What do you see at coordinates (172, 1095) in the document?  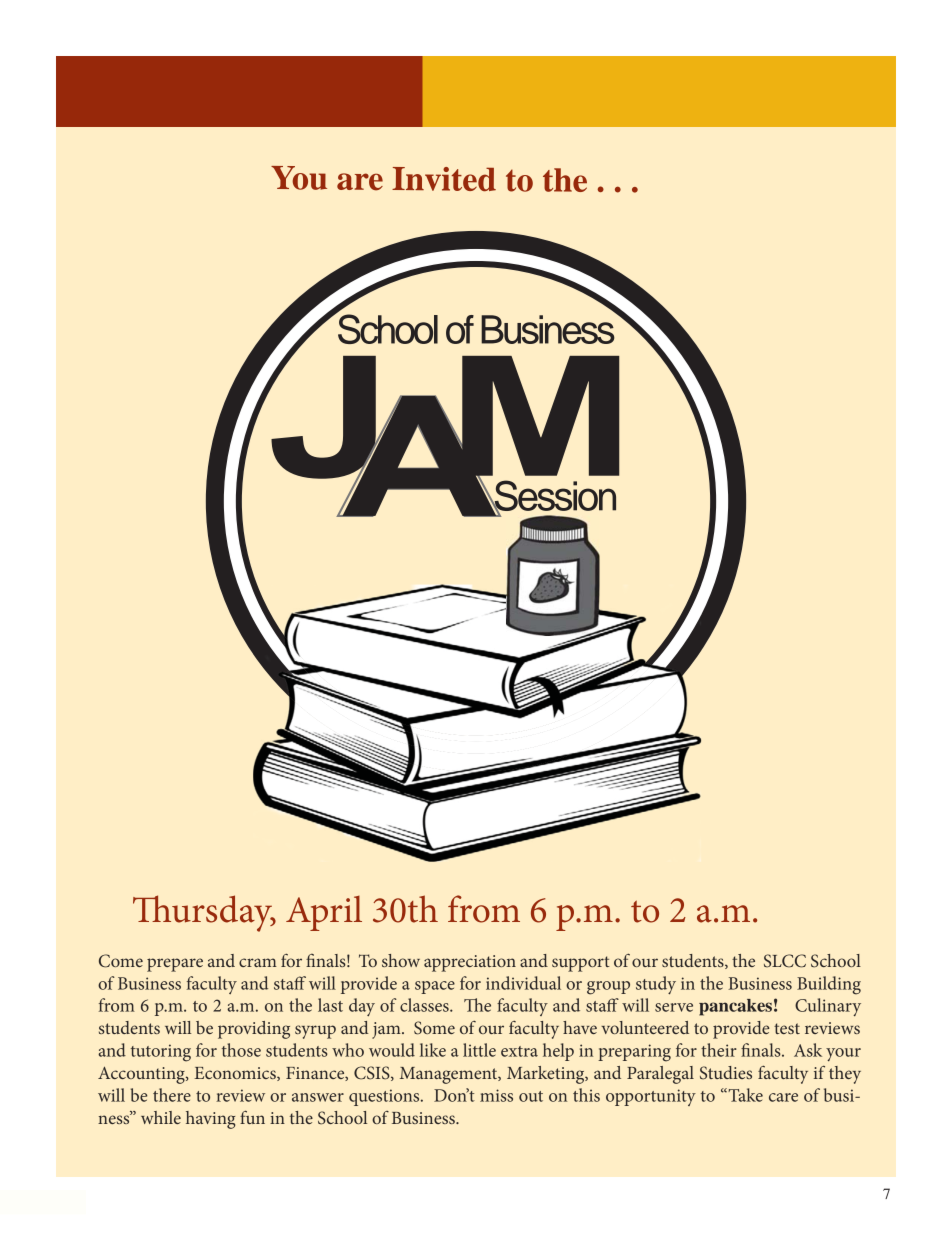 I see `there` at bounding box center [172, 1095].
